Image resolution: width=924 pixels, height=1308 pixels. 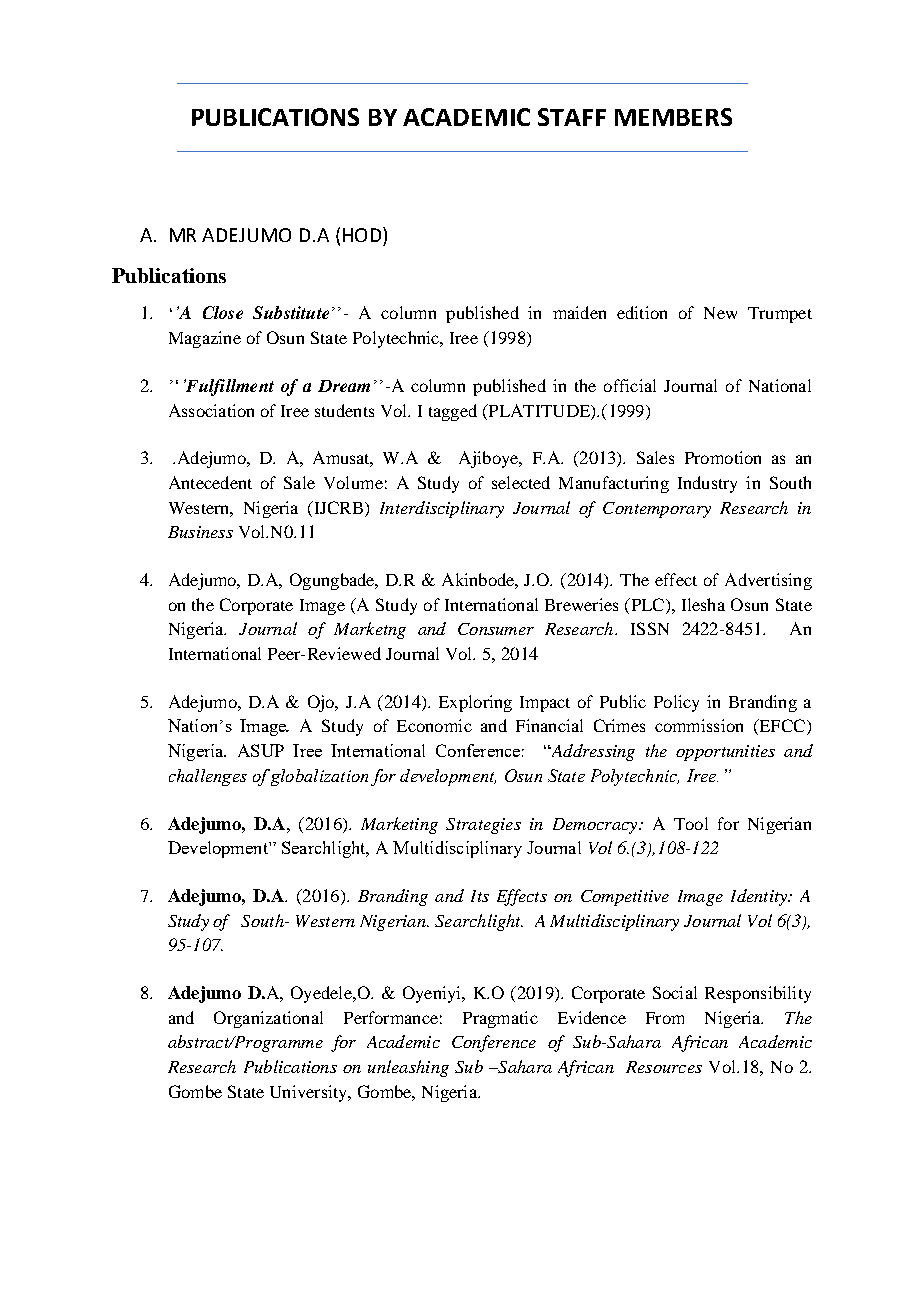 I want to click on Promotion, so click(x=723, y=457).
